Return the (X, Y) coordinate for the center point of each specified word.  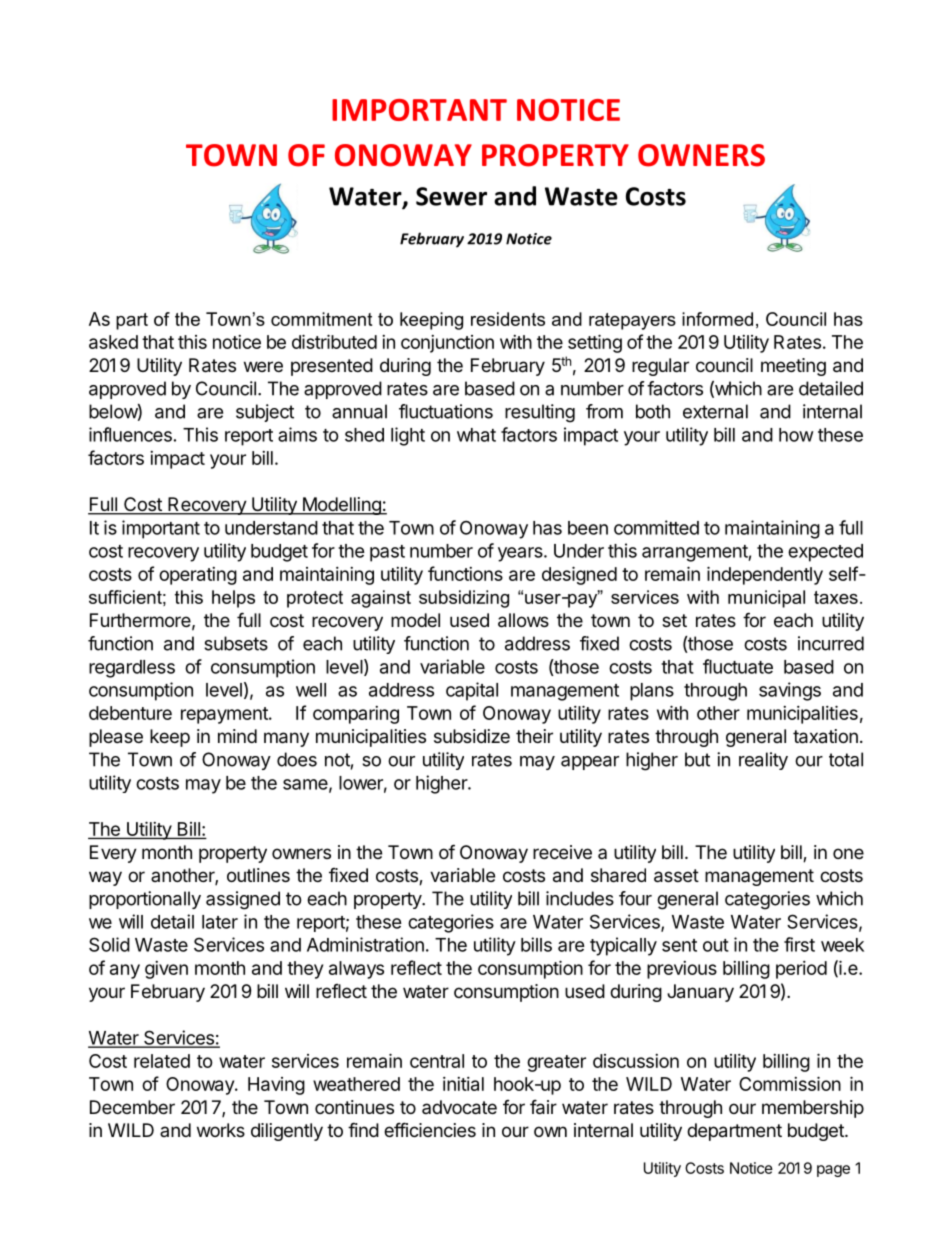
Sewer (451, 196)
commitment (321, 319)
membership (813, 1109)
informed (717, 319)
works (221, 1130)
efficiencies (430, 1129)
